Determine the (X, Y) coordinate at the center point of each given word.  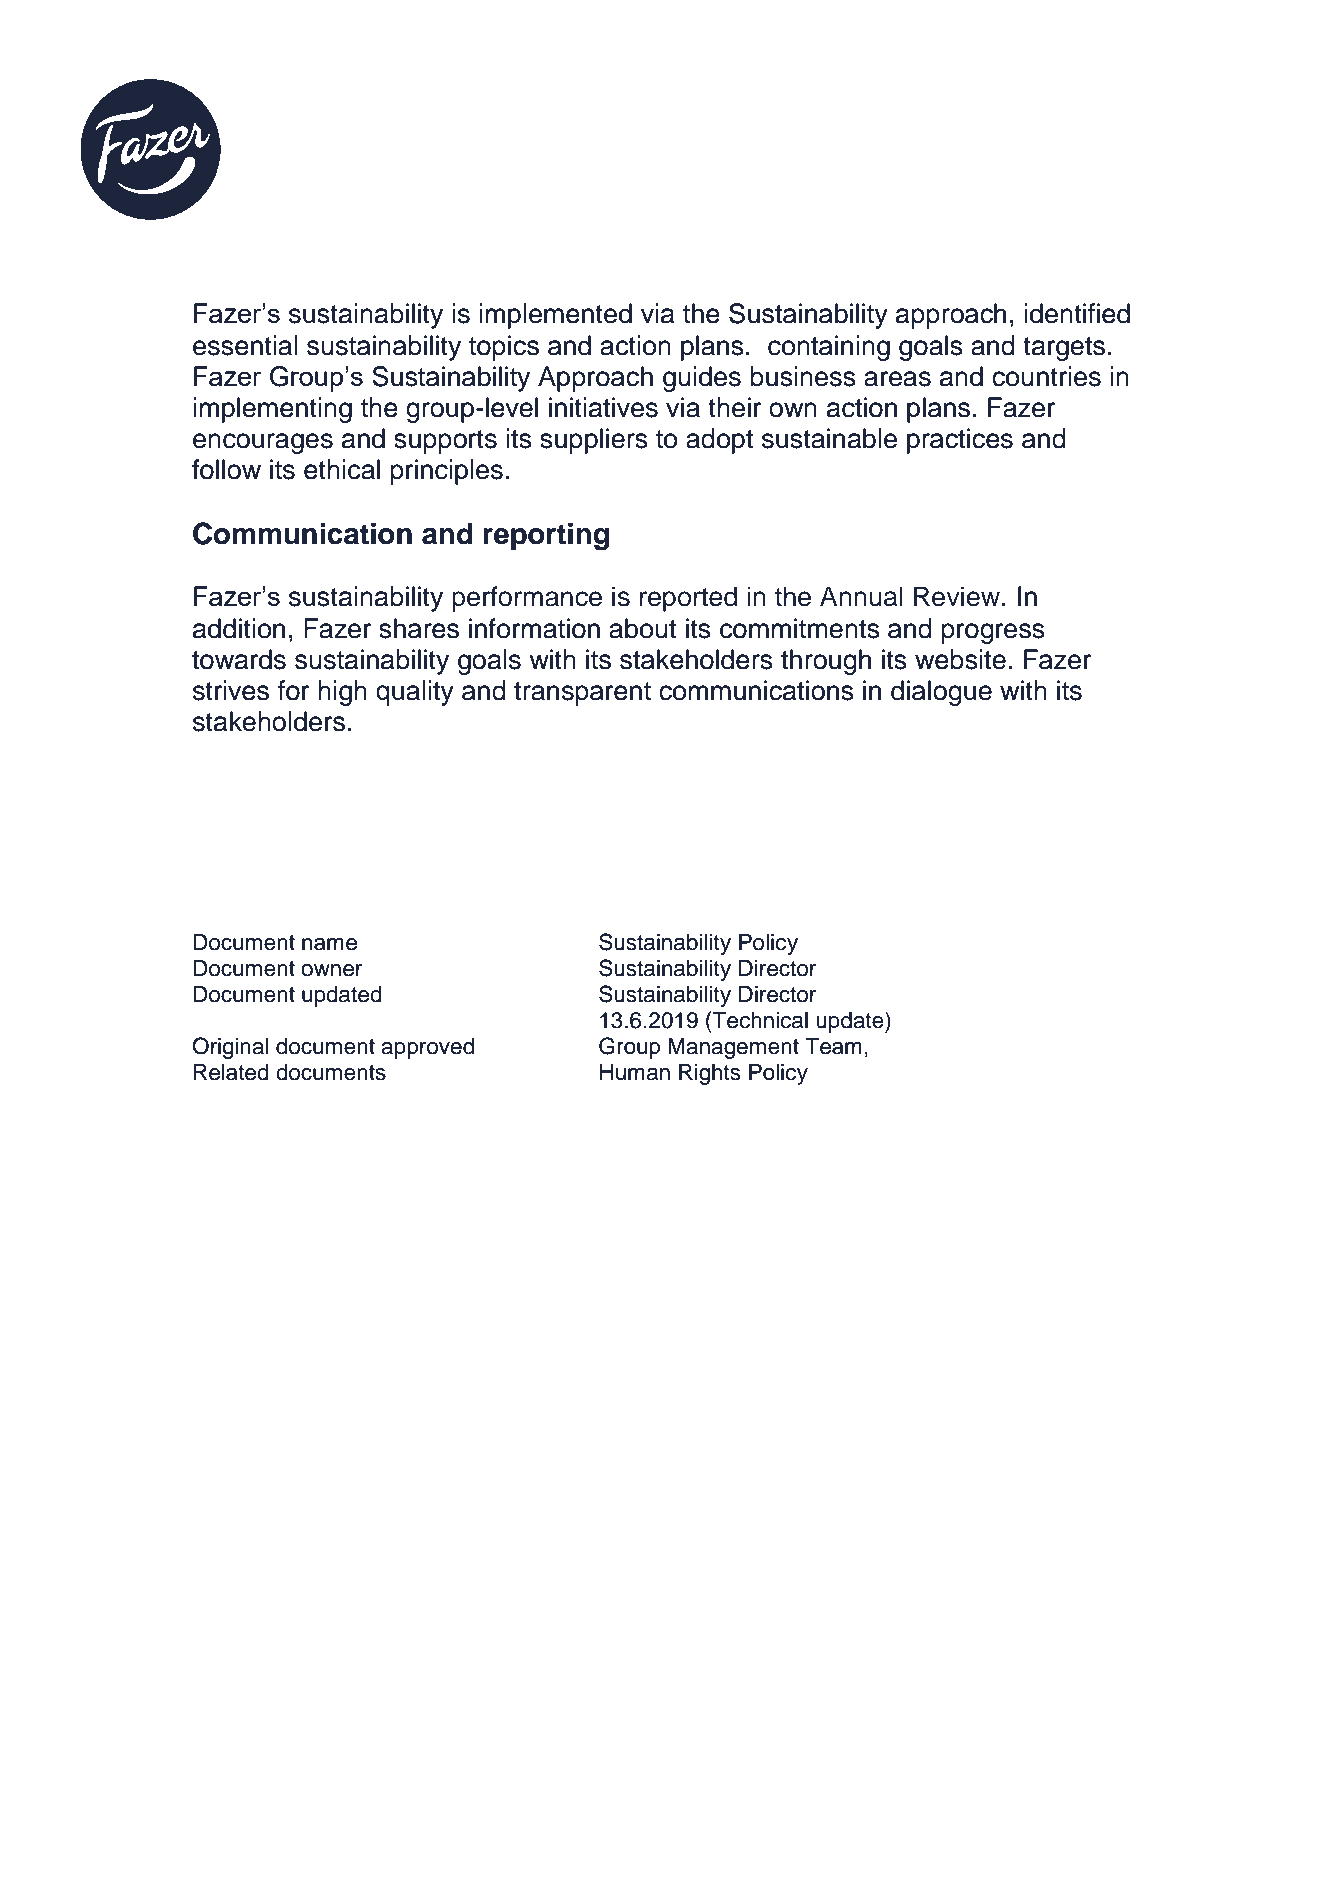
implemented (555, 316)
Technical (759, 1020)
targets (1064, 349)
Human (635, 1072)
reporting (546, 536)
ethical (342, 469)
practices (960, 441)
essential (245, 345)
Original (230, 1048)
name (329, 944)
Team (833, 1046)
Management (733, 1048)
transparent (582, 694)
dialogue (941, 693)
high (342, 693)
